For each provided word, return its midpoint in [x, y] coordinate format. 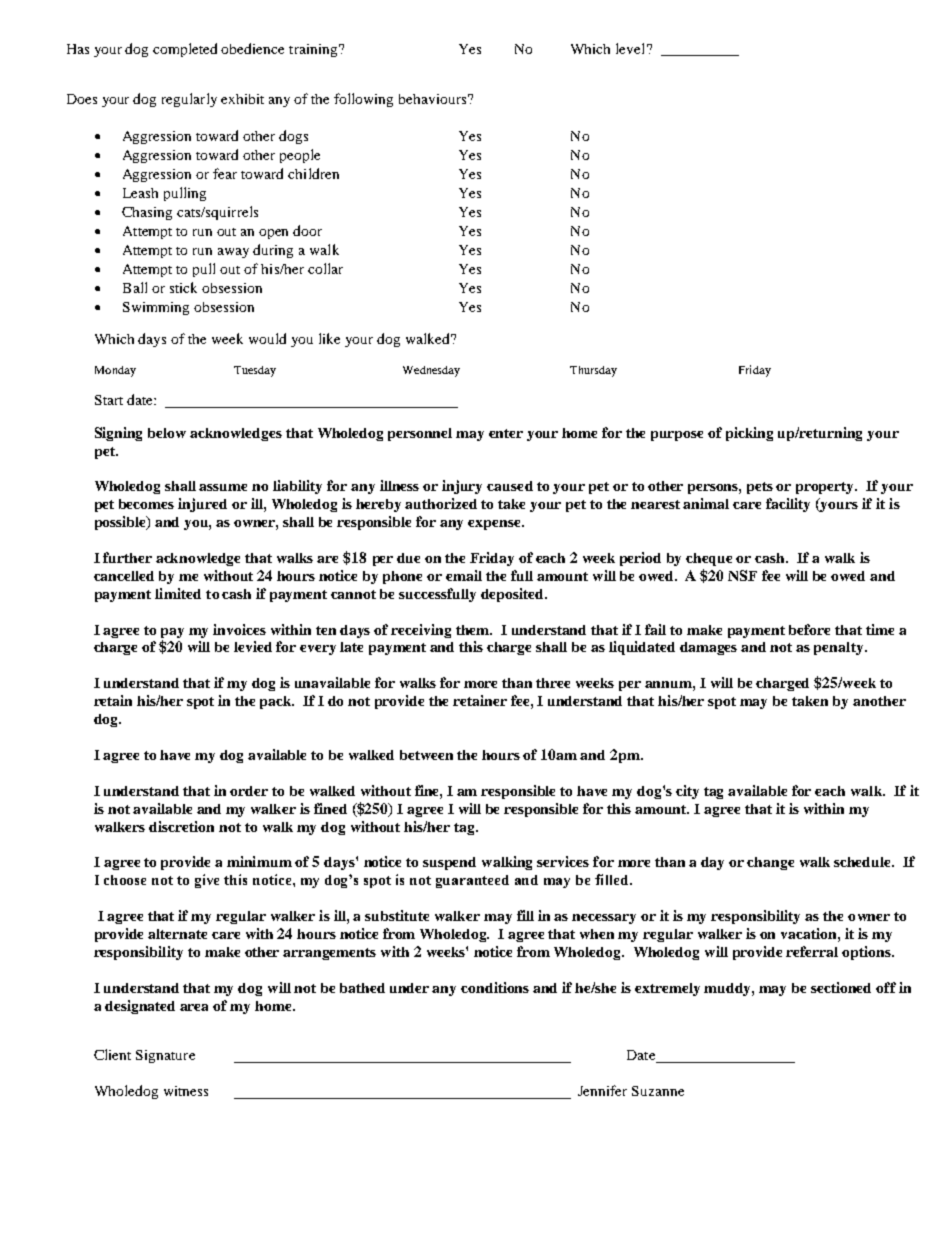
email [464, 575]
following [363, 100]
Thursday [593, 371]
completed [185, 50]
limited [178, 593]
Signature [165, 1056]
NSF [742, 575]
